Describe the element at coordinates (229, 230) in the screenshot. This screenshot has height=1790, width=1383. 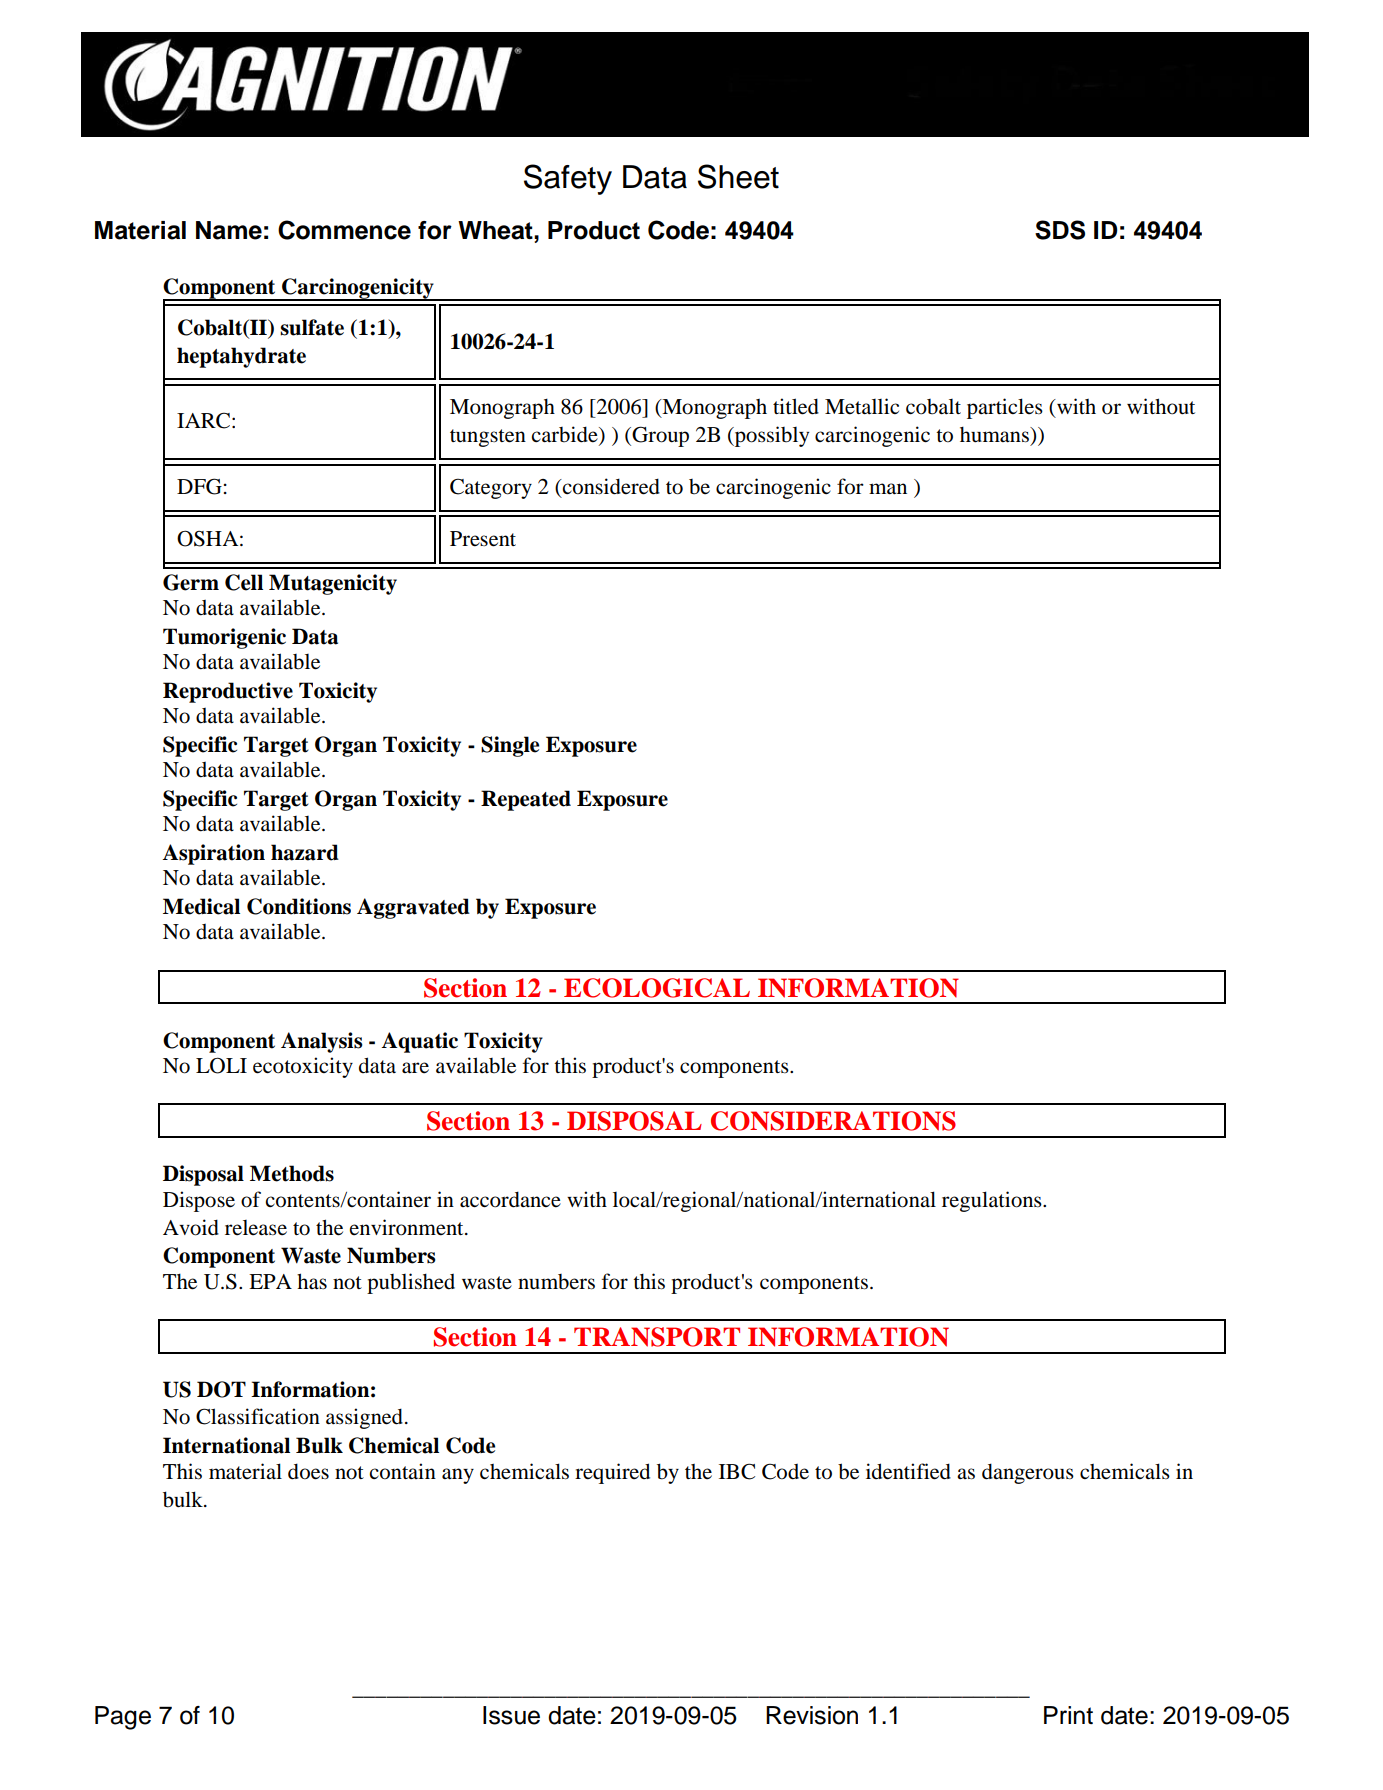
I see `Name` at that location.
